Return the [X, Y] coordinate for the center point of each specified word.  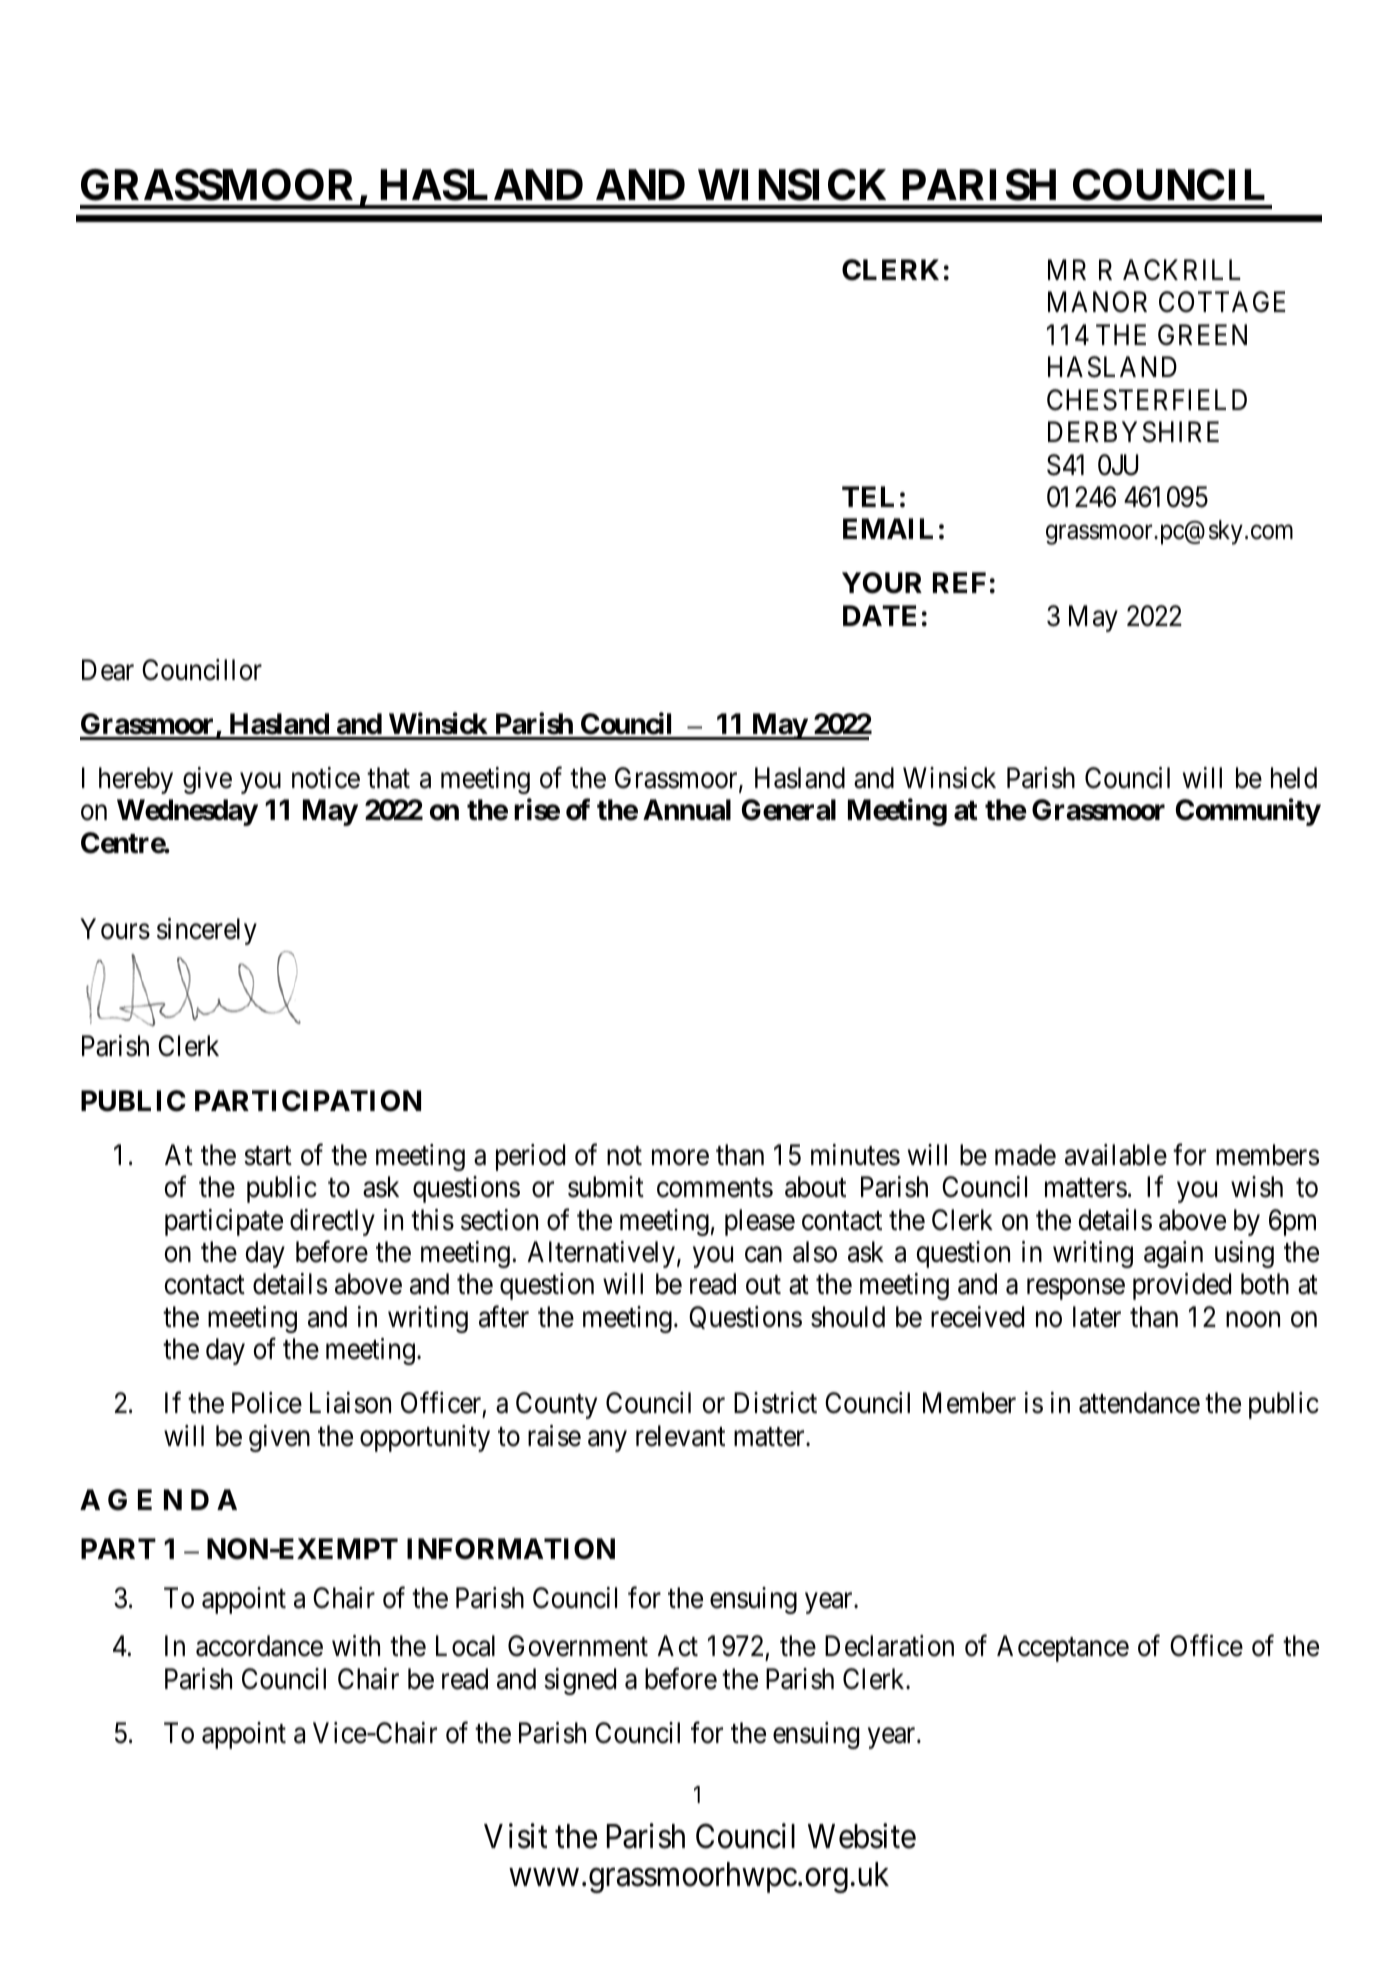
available [1116, 1155]
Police [267, 1403]
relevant [680, 1436]
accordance [259, 1646]
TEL [868, 496]
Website [862, 1836]
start [268, 1156]
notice [326, 778]
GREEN [1202, 335]
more [680, 1158]
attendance [1139, 1403]
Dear [108, 670]
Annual [687, 810]
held [1294, 778]
